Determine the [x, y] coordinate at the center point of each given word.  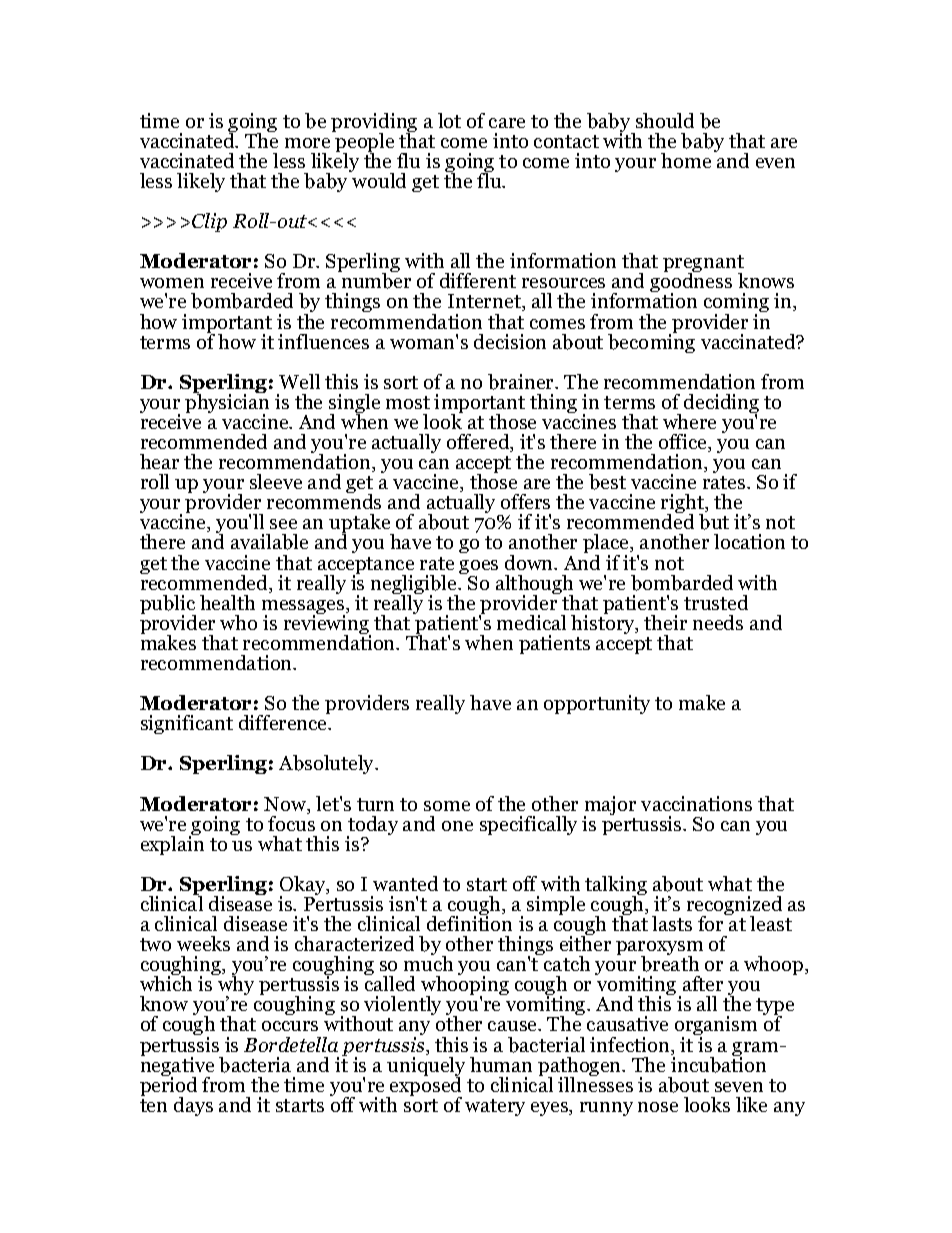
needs [718, 622]
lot [449, 120]
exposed [425, 1087]
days [193, 1106]
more [307, 143]
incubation [718, 1063]
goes [478, 568]
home [686, 160]
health [227, 602]
